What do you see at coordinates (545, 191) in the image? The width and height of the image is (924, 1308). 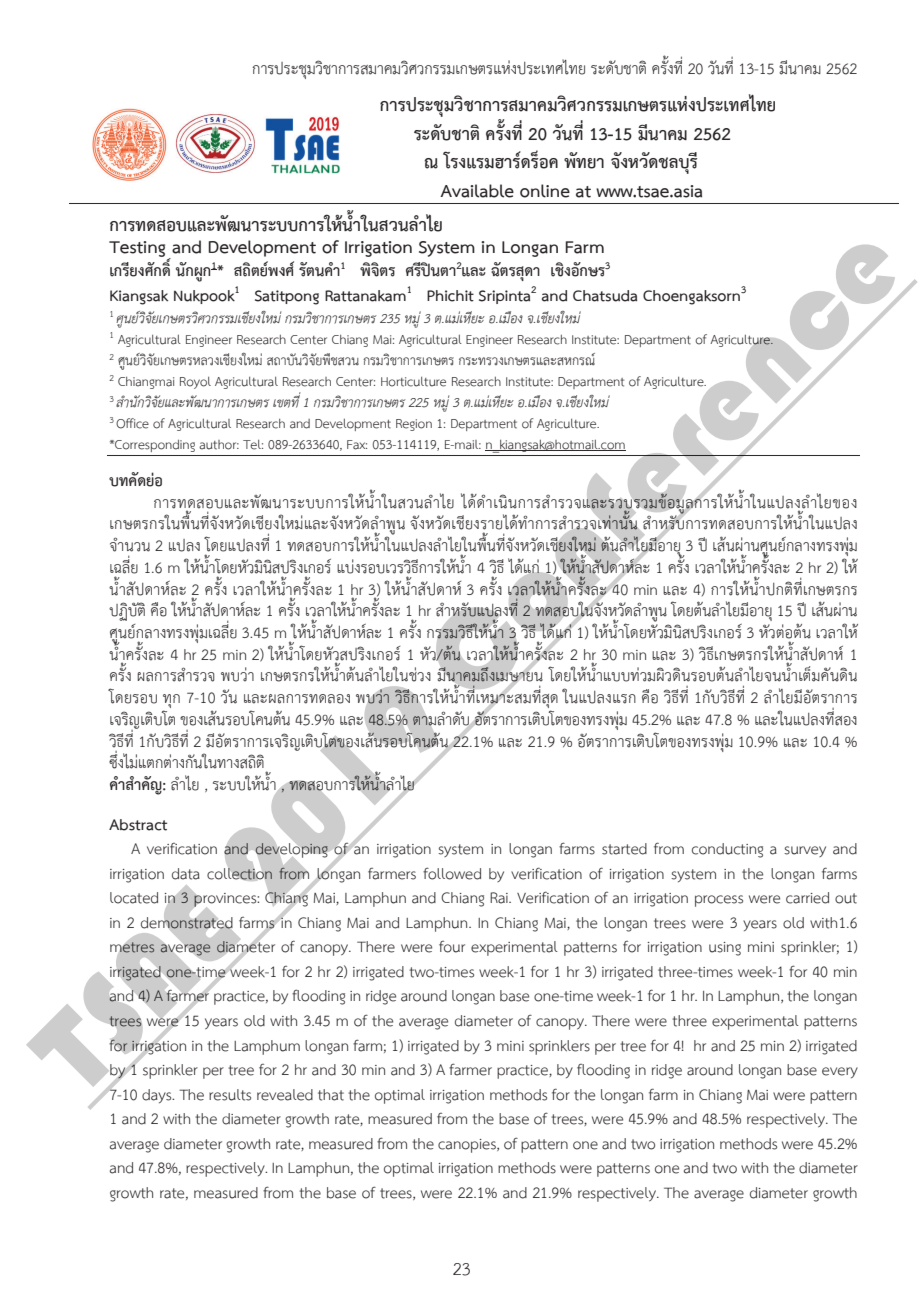 I see `online` at bounding box center [545, 191].
